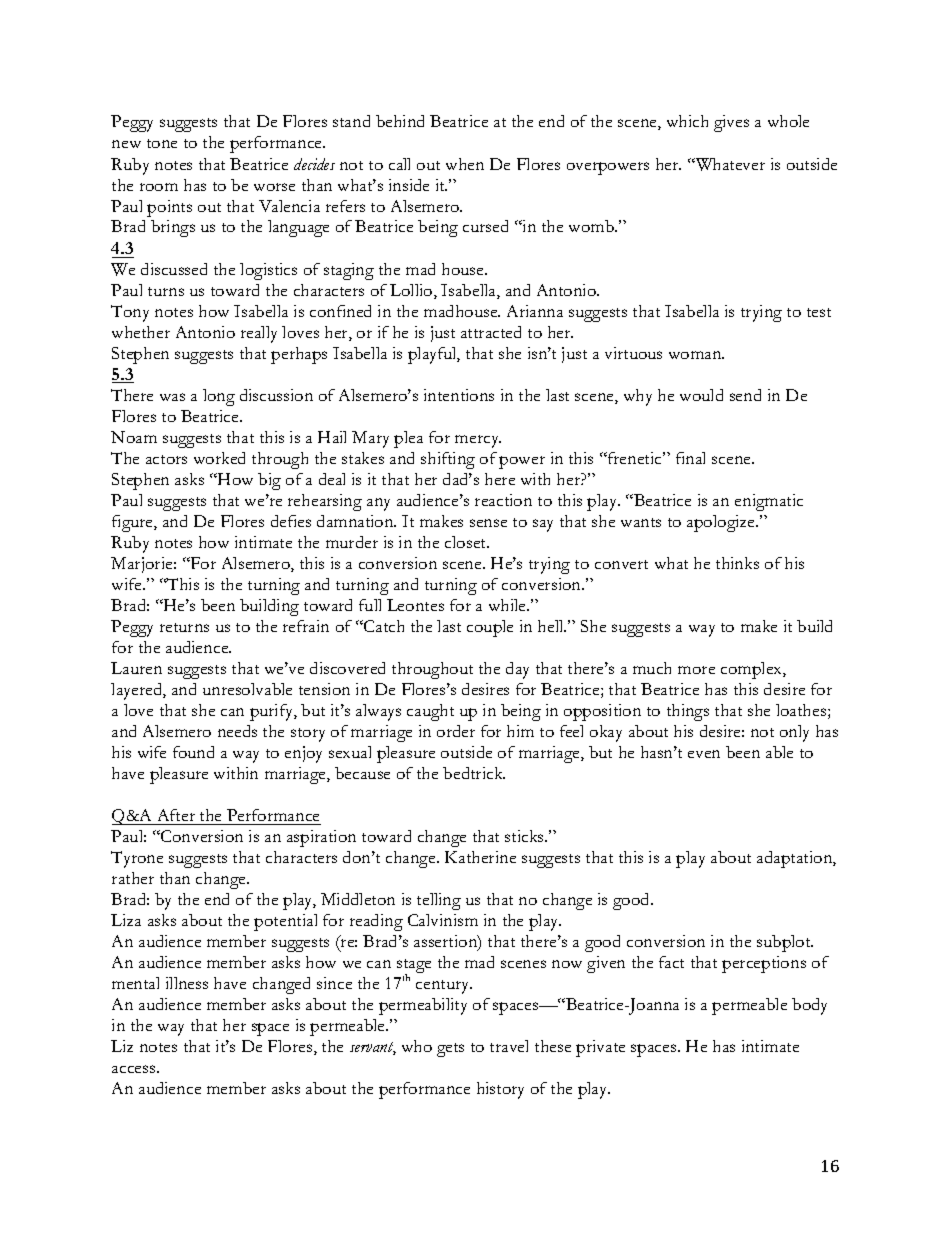  Describe the element at coordinates (162, 143) in the image. I see `tone` at that location.
